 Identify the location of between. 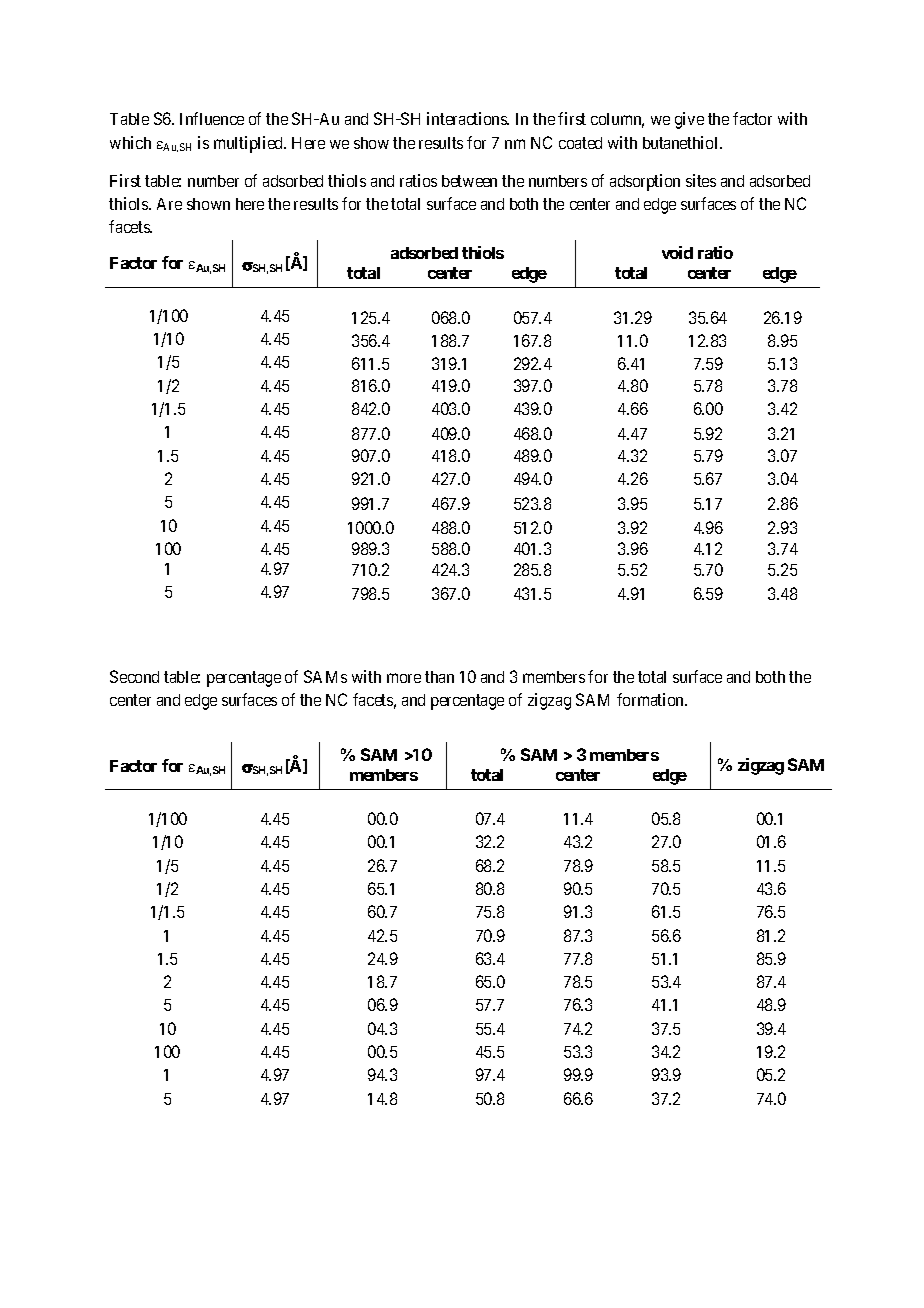
(469, 181).
